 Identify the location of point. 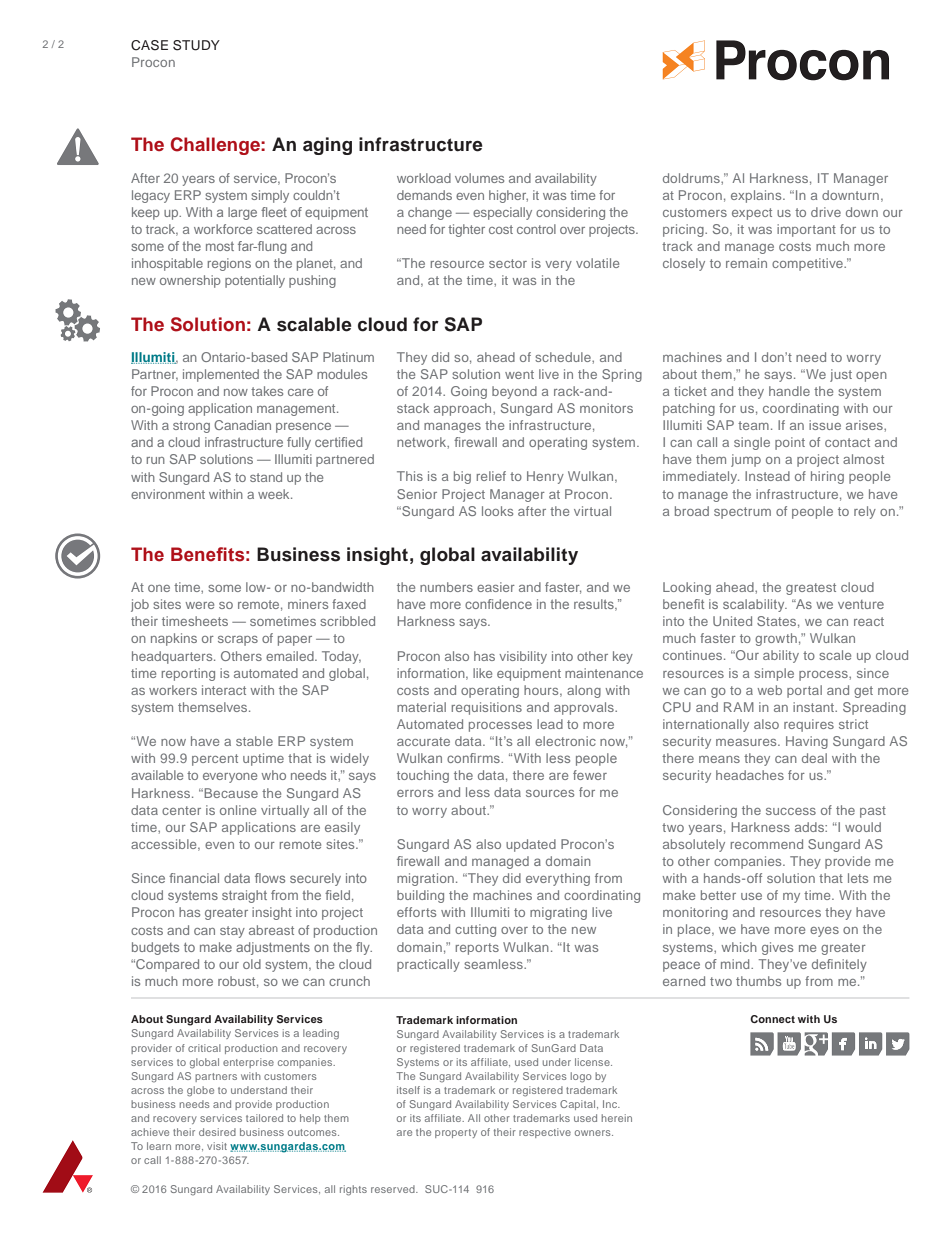
(790, 443).
